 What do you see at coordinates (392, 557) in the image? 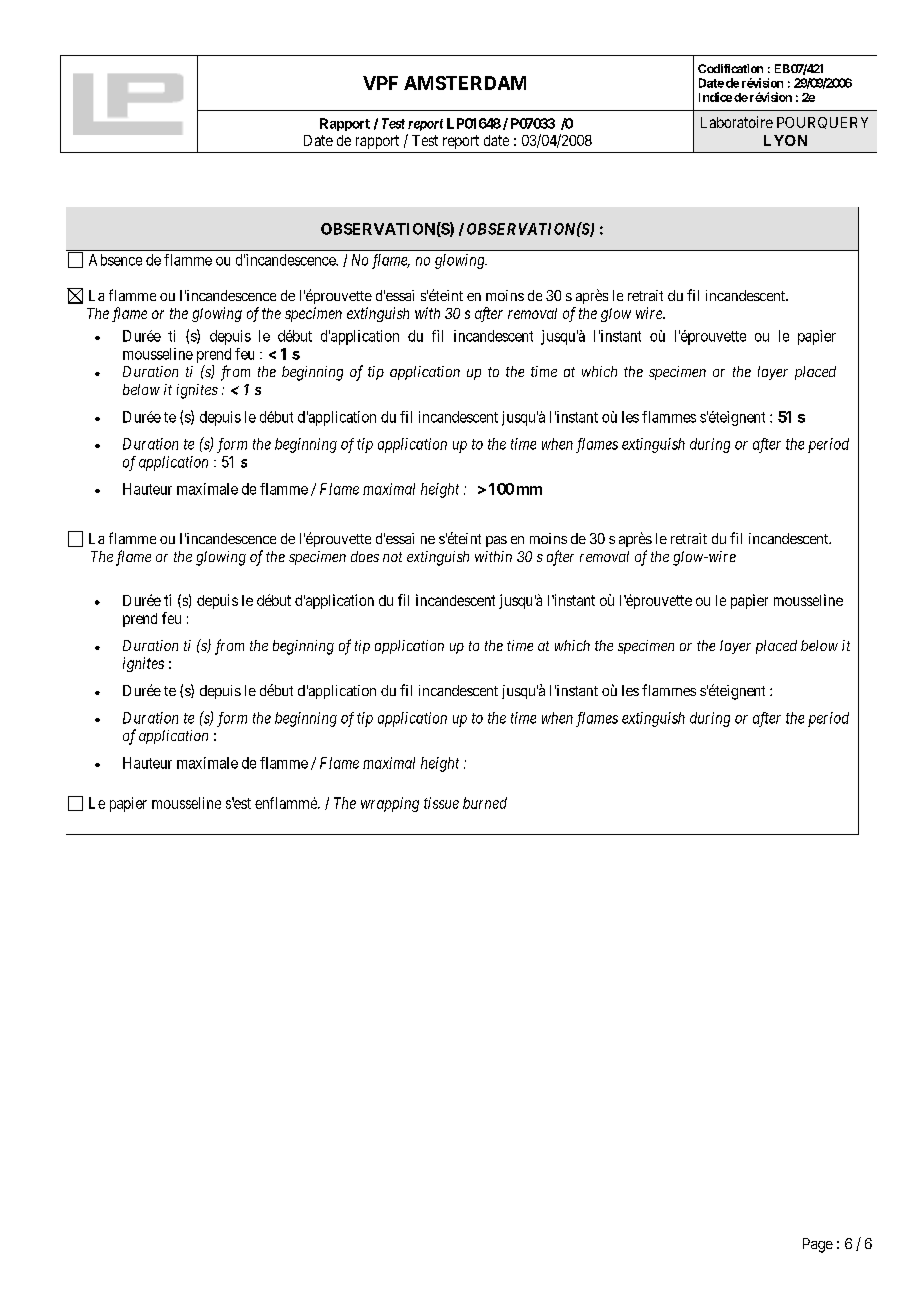
I see `not` at bounding box center [392, 557].
